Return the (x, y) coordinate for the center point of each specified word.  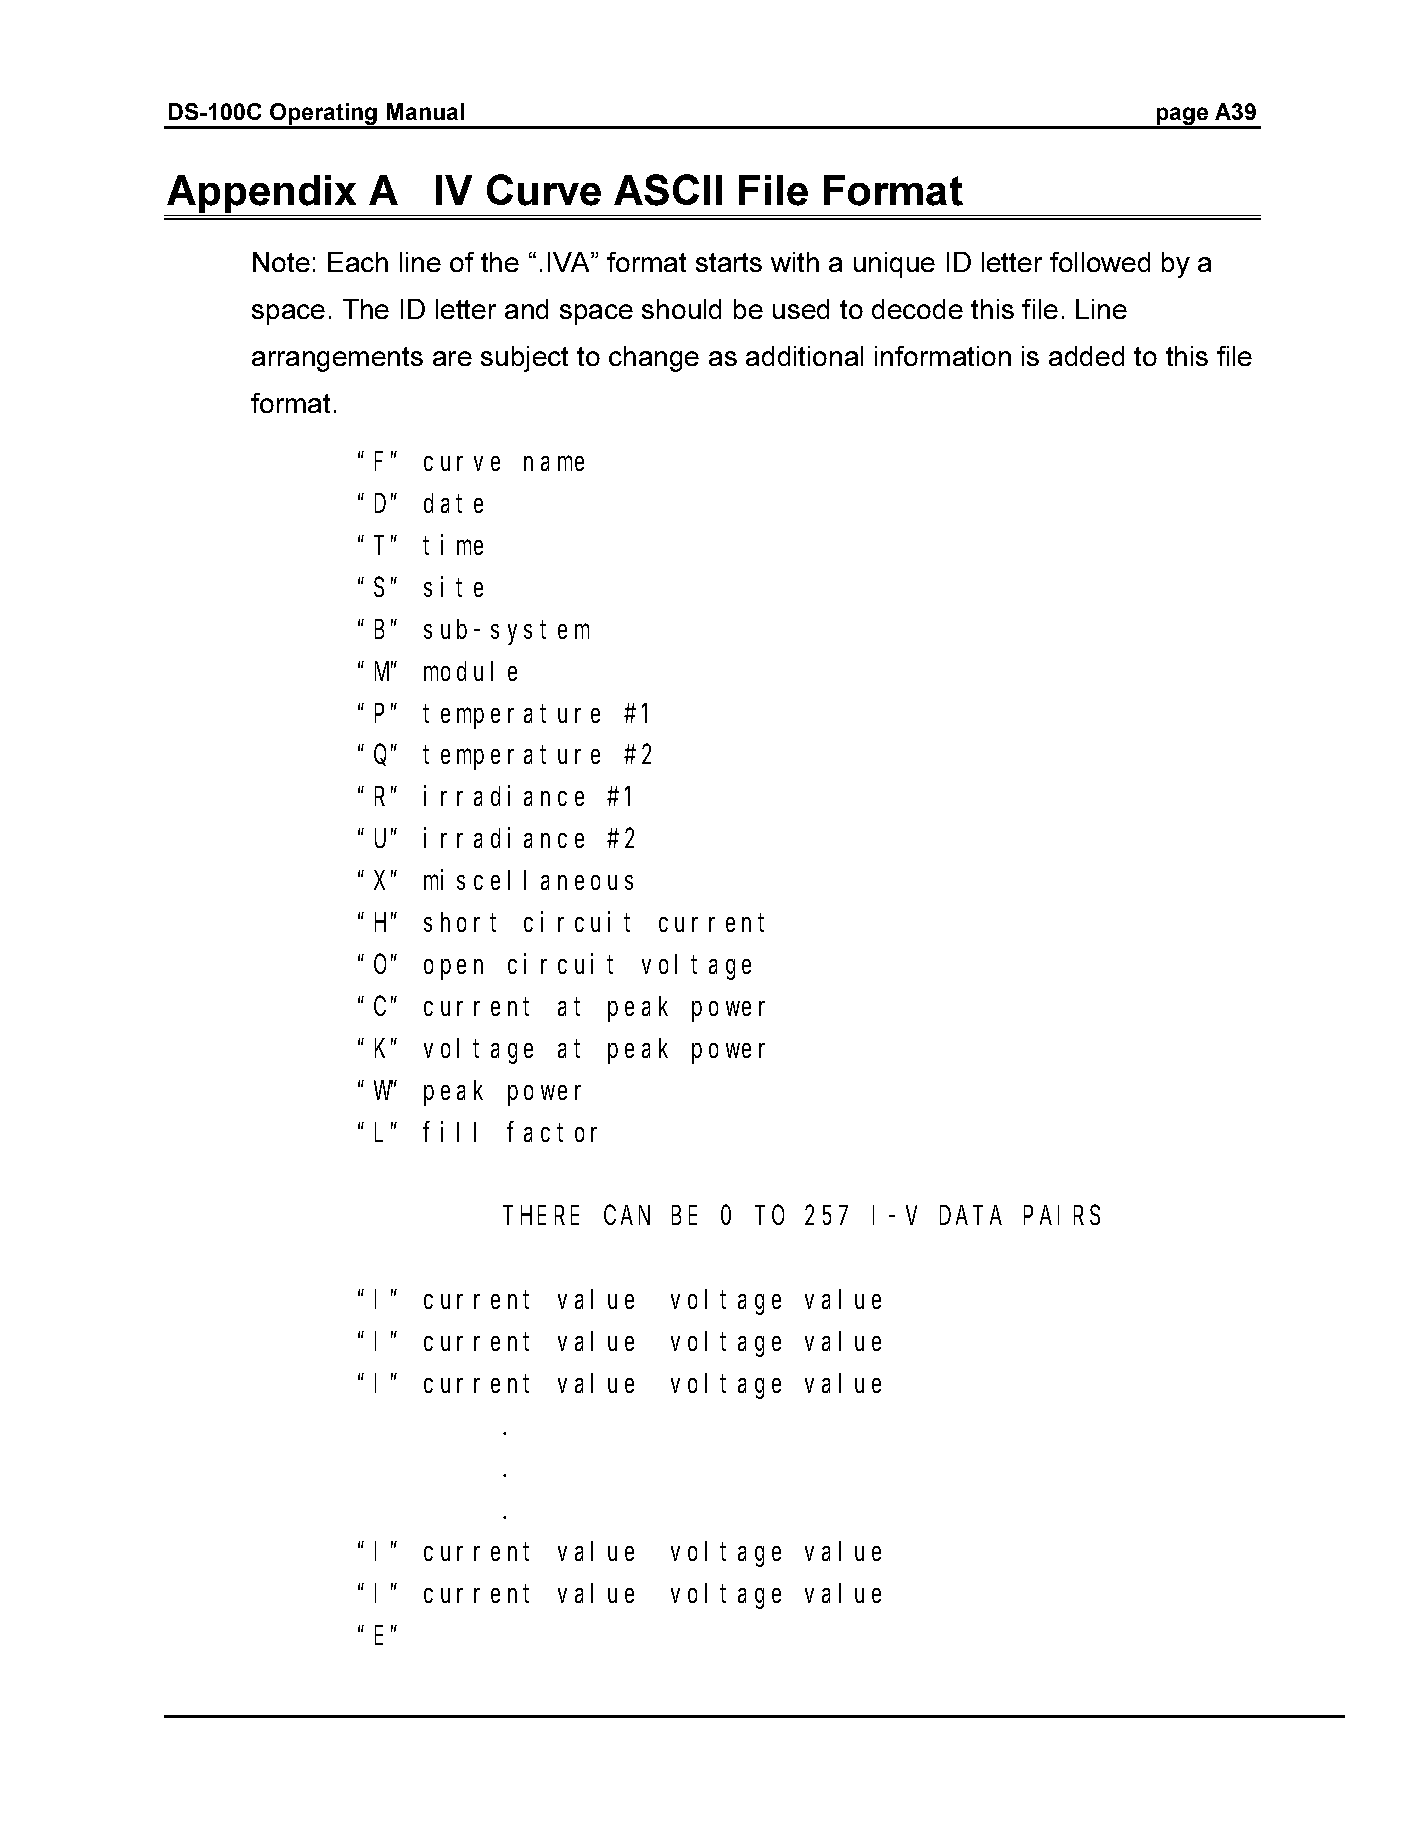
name (554, 464)
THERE (543, 1216)
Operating (324, 115)
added (1086, 356)
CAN (627, 1216)
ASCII (668, 190)
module (470, 671)
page (1182, 117)
